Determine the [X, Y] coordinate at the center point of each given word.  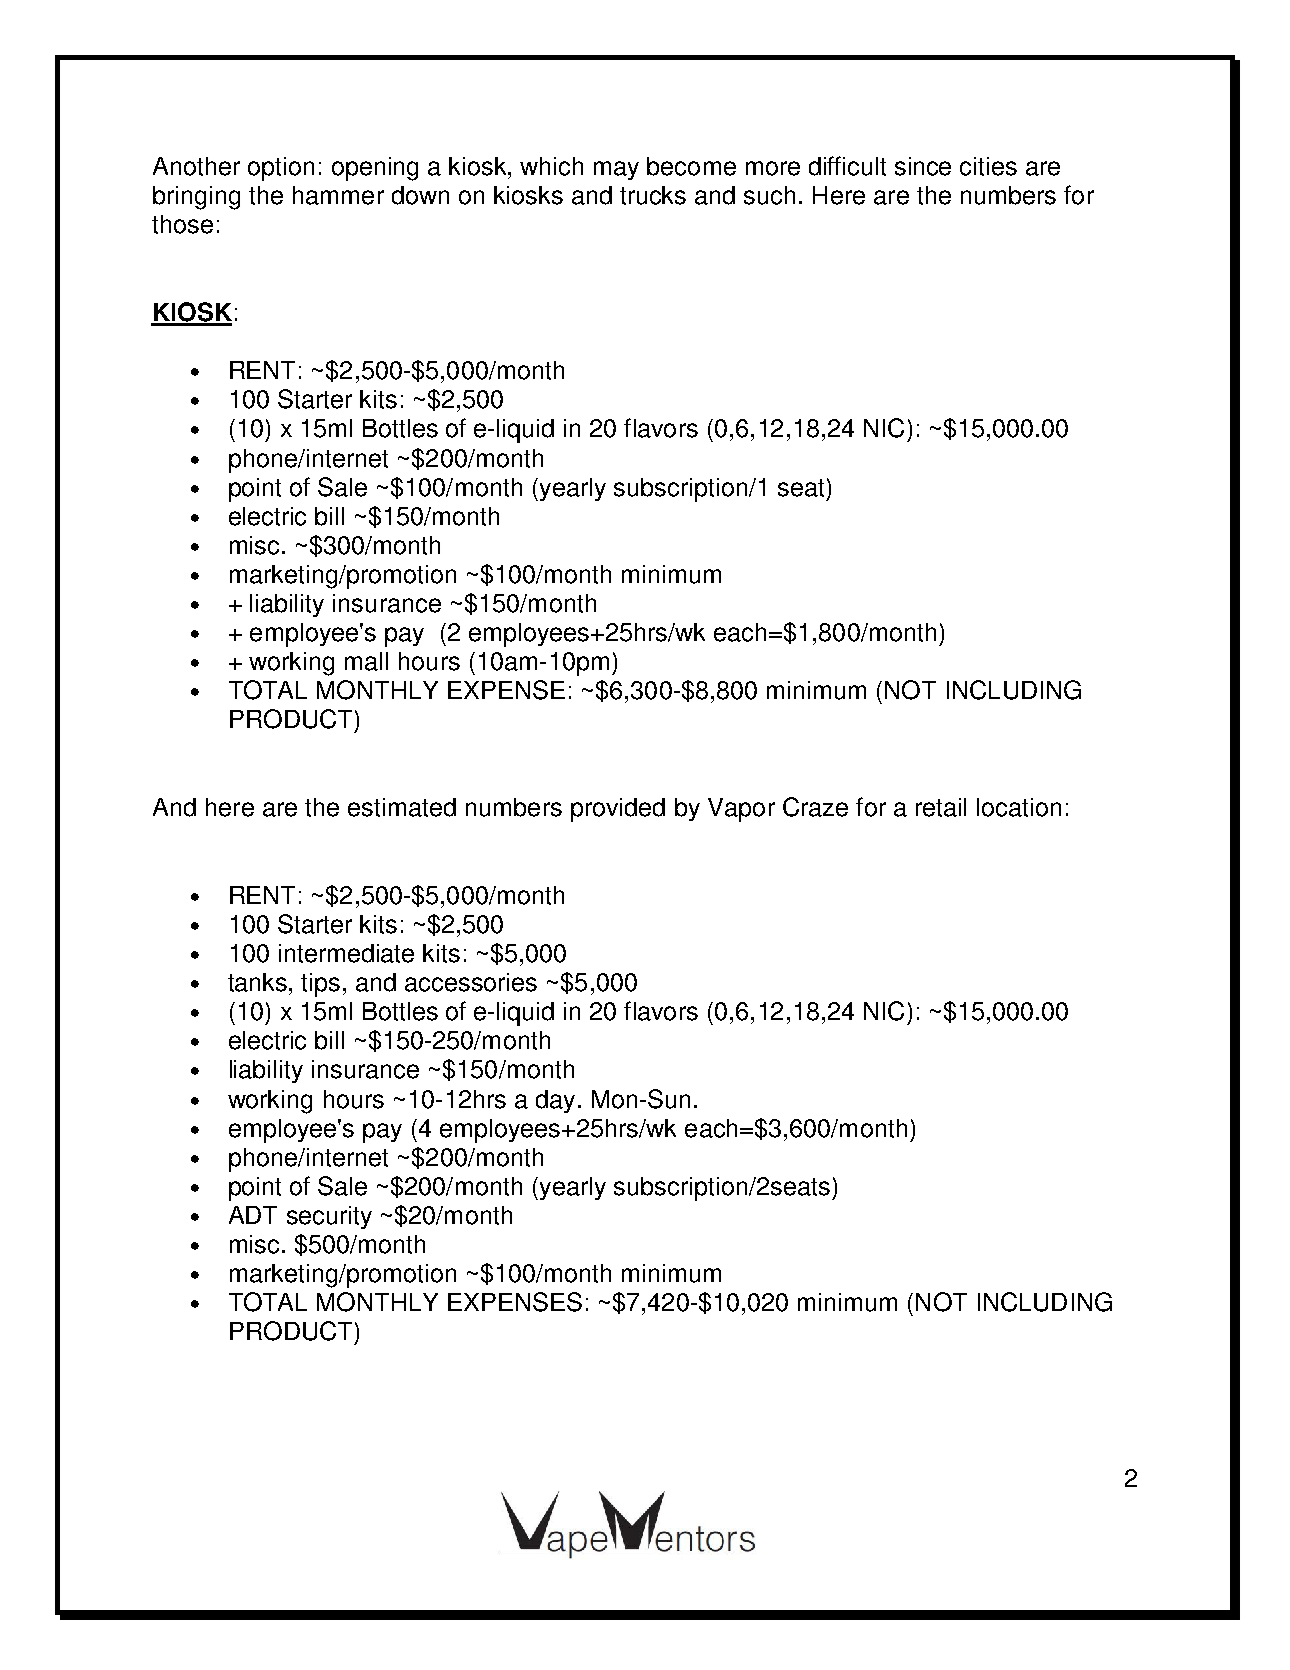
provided [618, 810]
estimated [402, 807]
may [616, 170]
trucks [653, 195]
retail [941, 807]
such [769, 195]
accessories [471, 982]
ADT [253, 1215]
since [923, 166]
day [555, 1101]
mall [366, 661]
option [281, 169]
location [1019, 807]
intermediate [346, 953]
